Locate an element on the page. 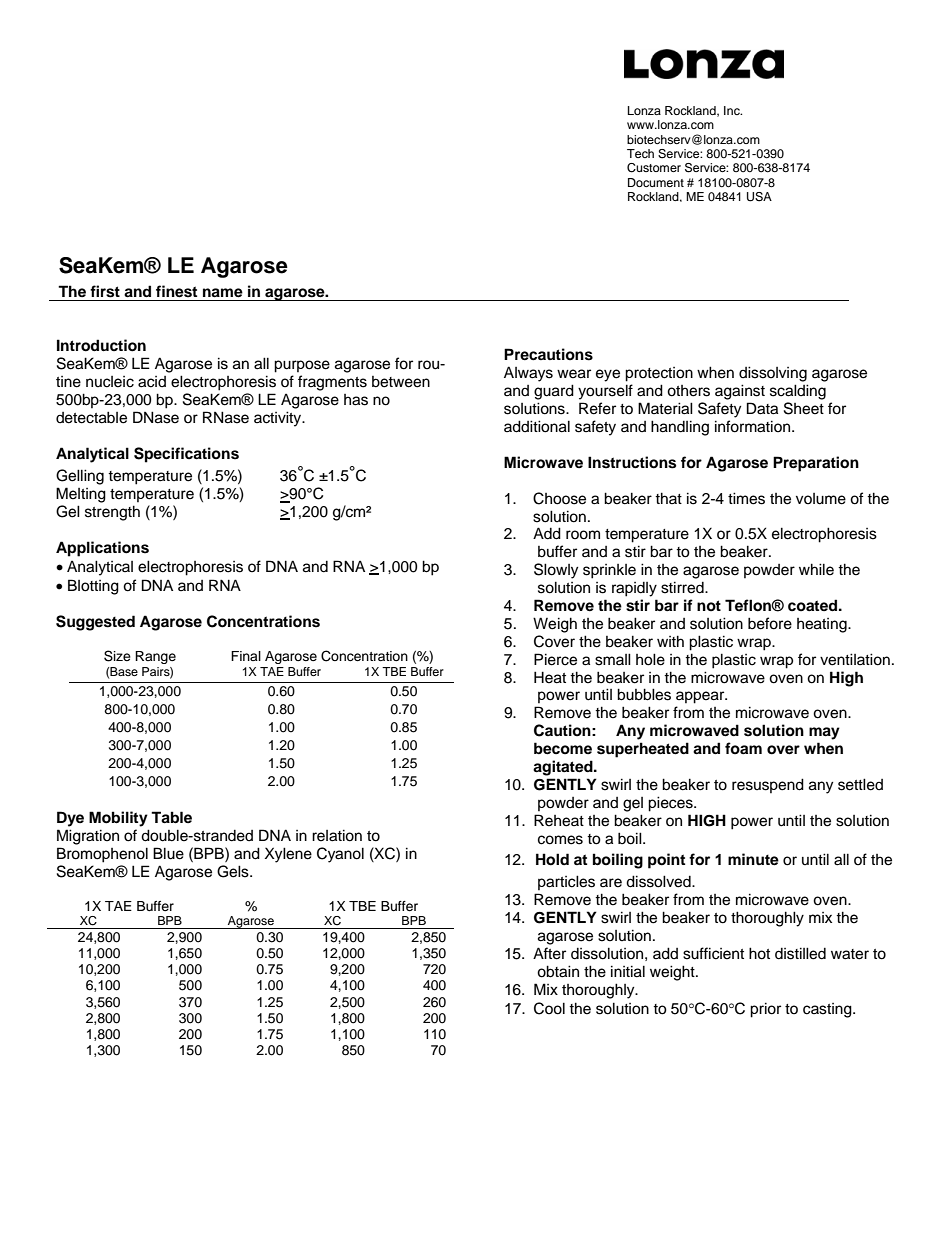 Image resolution: width=952 pixels, height=1233 pixels. Inc is located at coordinates (733, 110).
